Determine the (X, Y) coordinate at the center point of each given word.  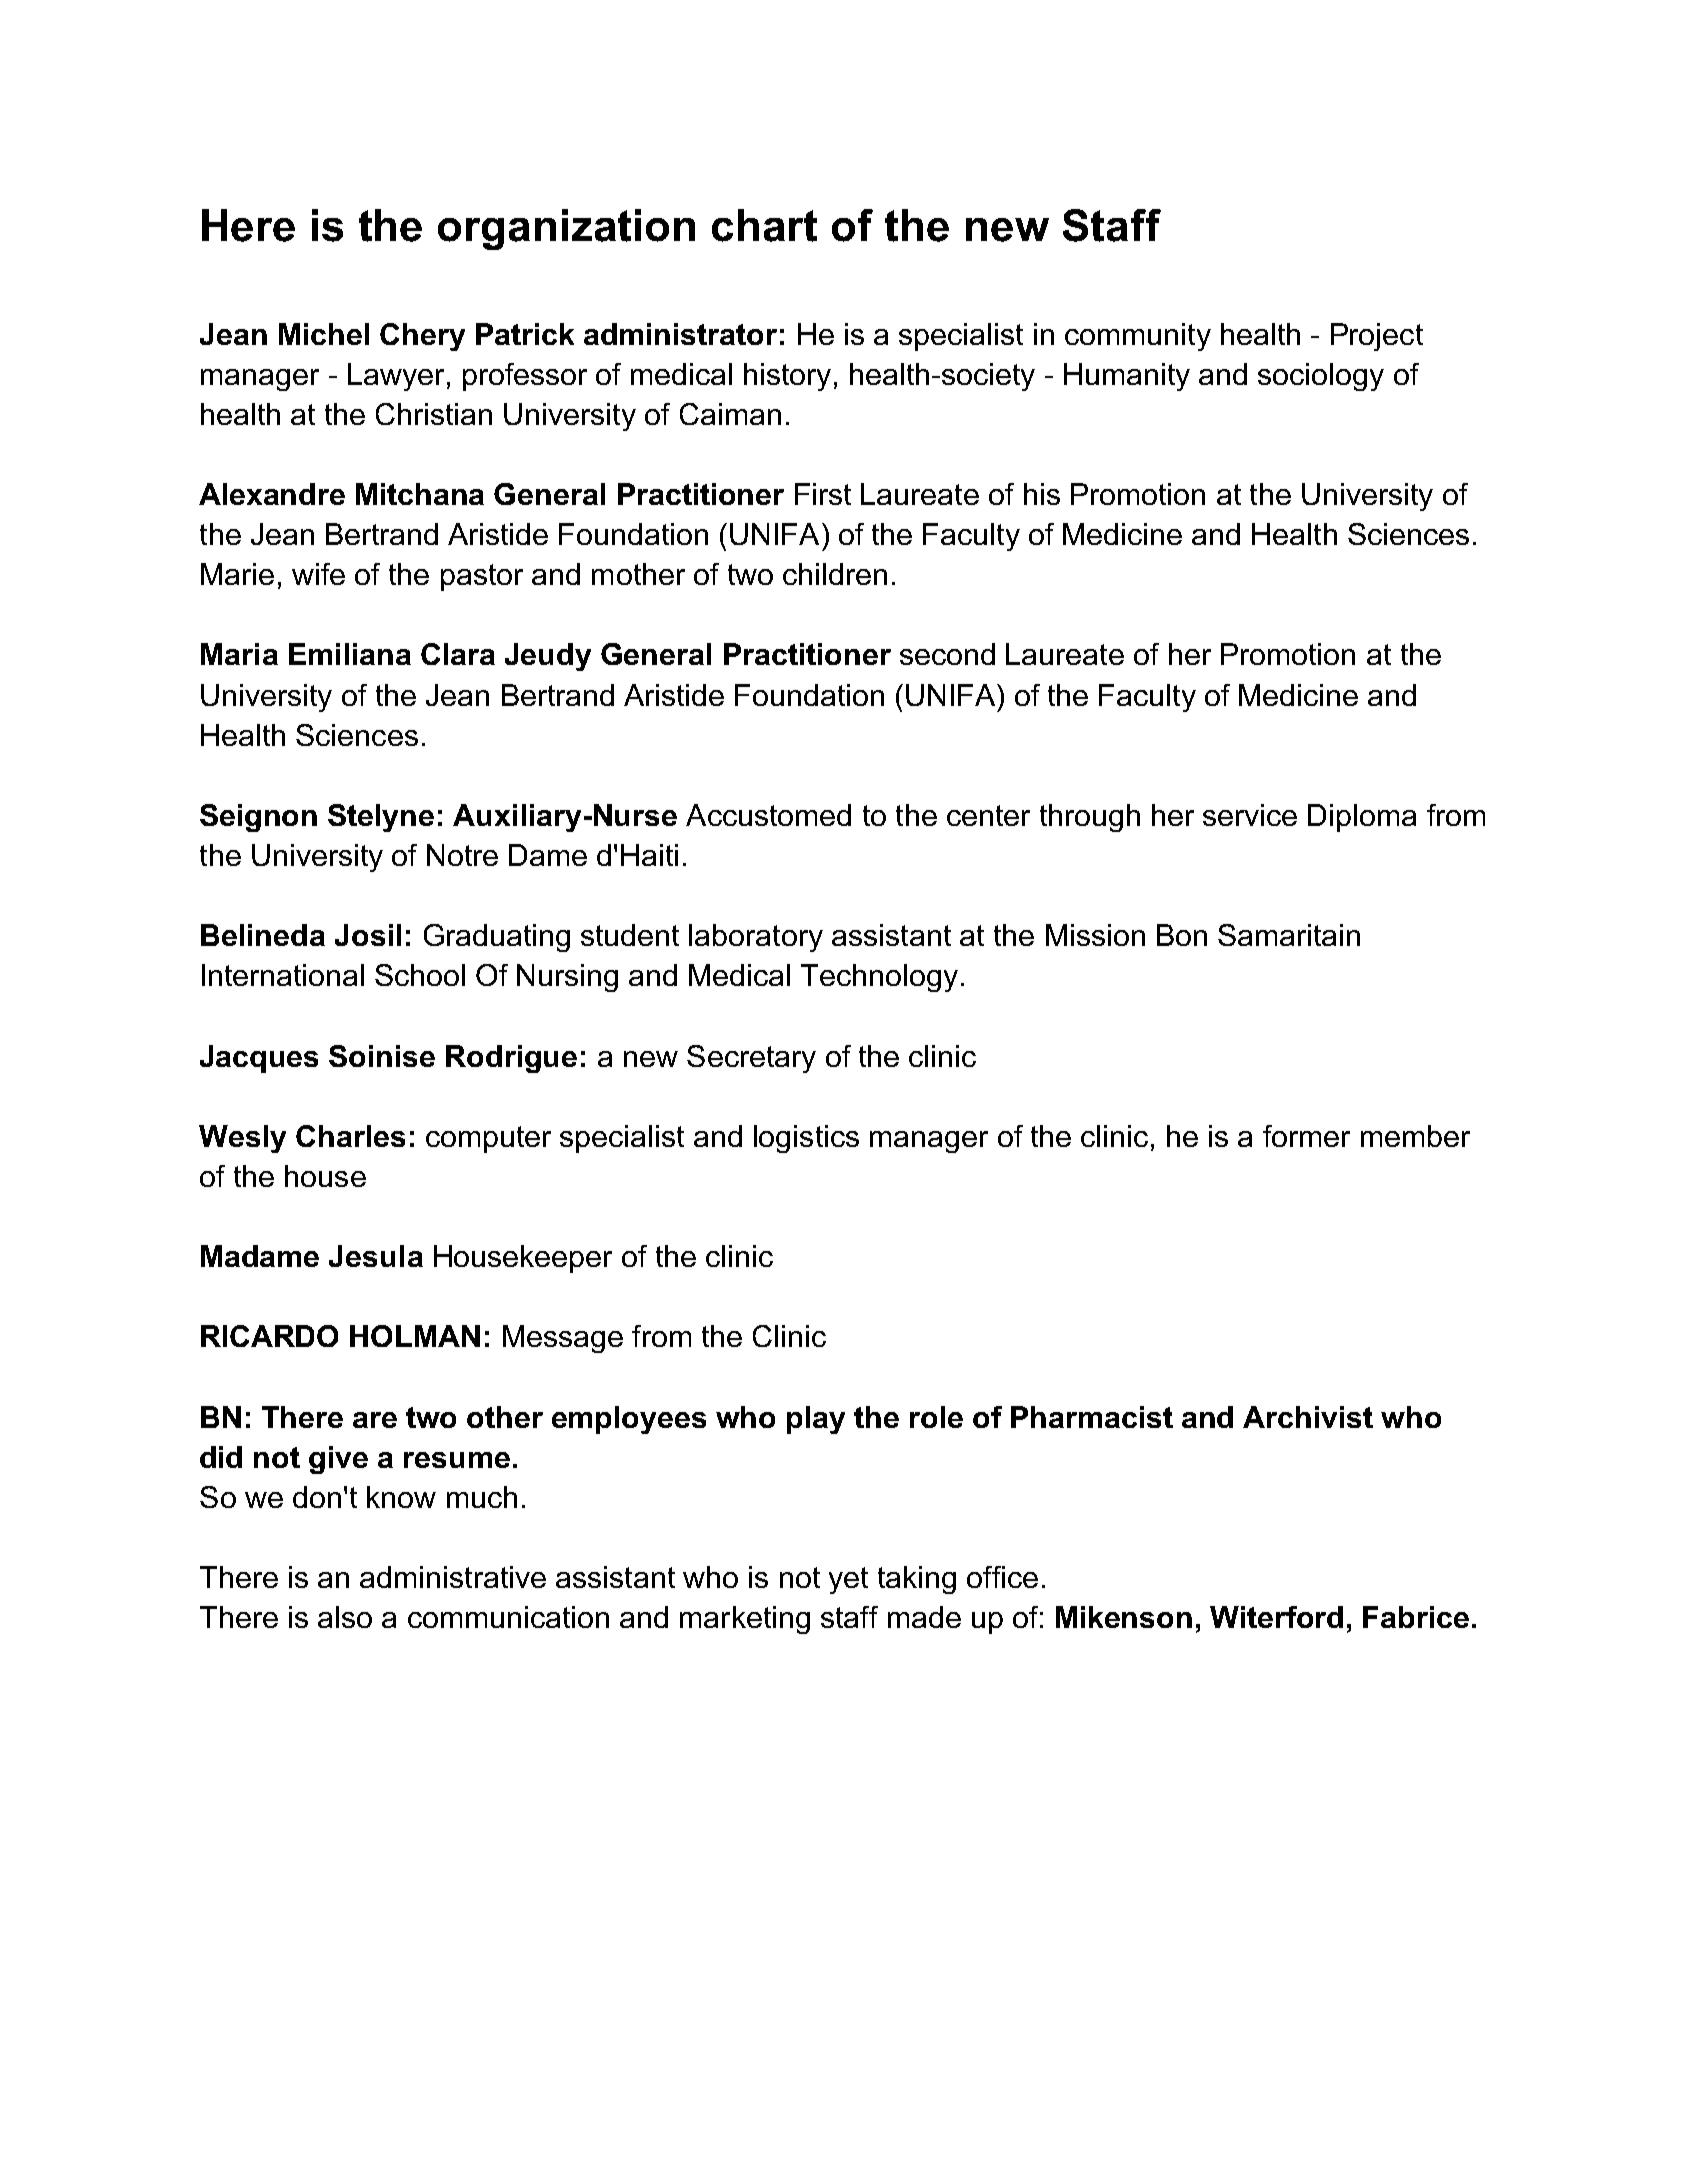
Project (1377, 337)
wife (318, 574)
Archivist (1308, 1417)
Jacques (259, 1059)
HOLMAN (415, 1336)
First (823, 494)
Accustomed (768, 815)
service (1250, 815)
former (1306, 1136)
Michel (324, 334)
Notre (462, 855)
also (345, 1617)
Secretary (751, 1059)
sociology (1321, 377)
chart (764, 225)
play (816, 1420)
